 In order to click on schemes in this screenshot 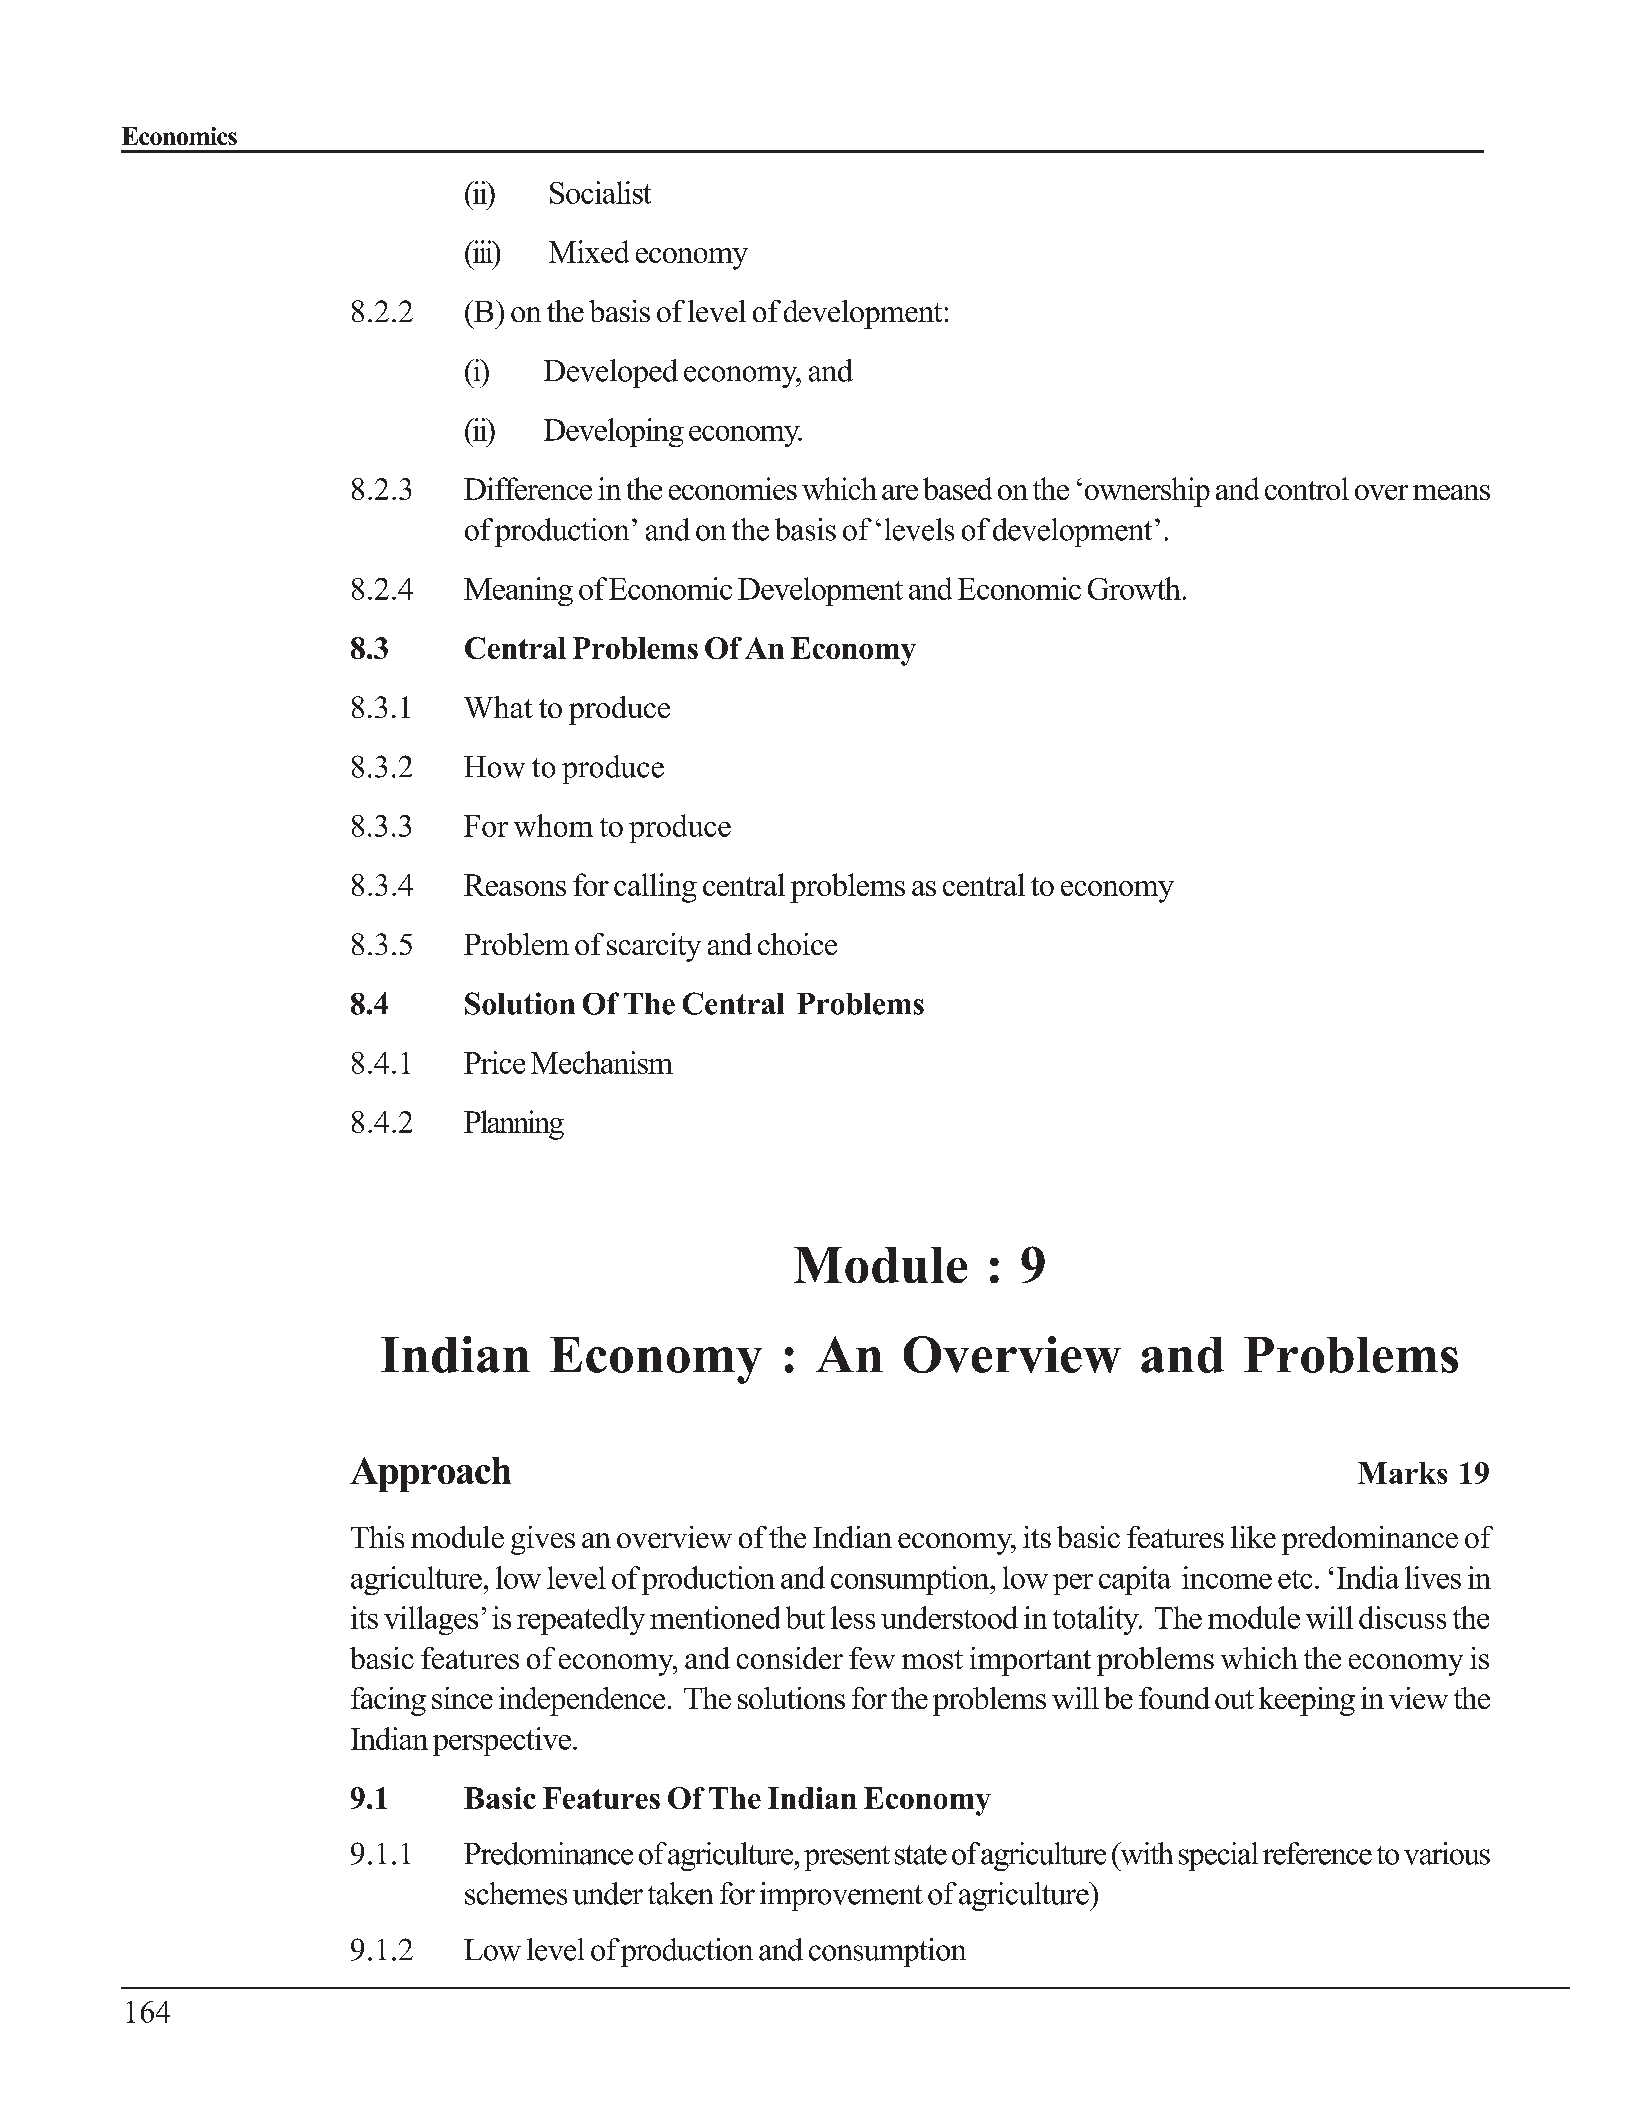, I will do `click(516, 1893)`.
